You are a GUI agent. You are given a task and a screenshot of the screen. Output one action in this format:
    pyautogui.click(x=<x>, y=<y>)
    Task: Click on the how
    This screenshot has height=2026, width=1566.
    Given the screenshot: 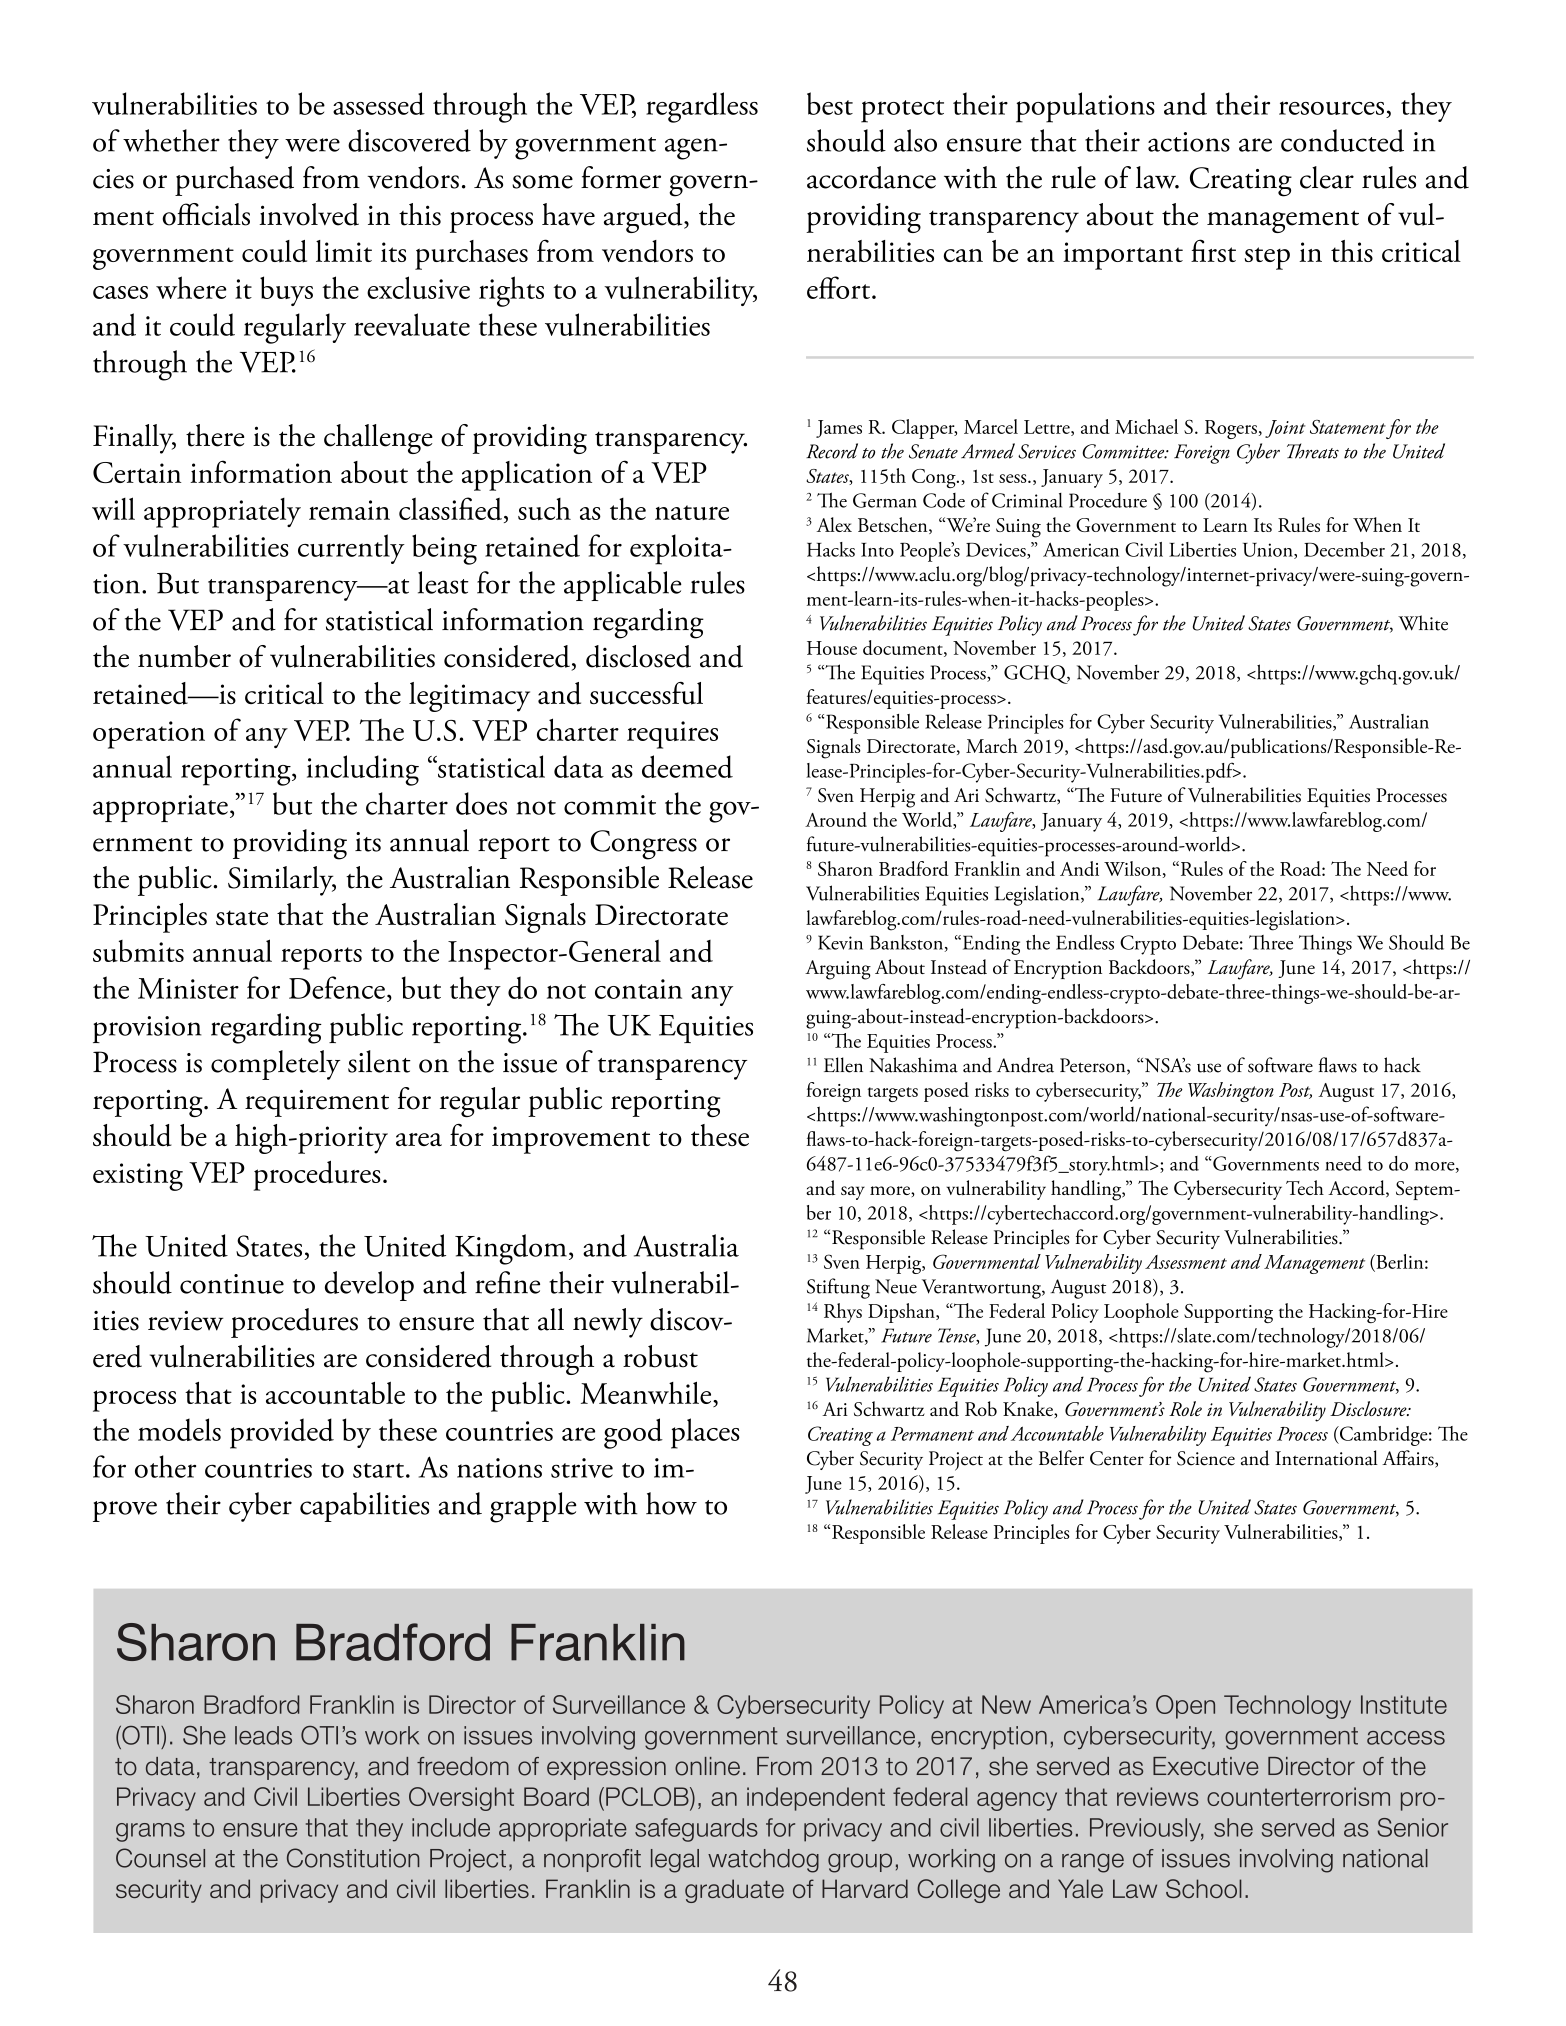 What is the action you would take?
    pyautogui.click(x=671, y=1503)
